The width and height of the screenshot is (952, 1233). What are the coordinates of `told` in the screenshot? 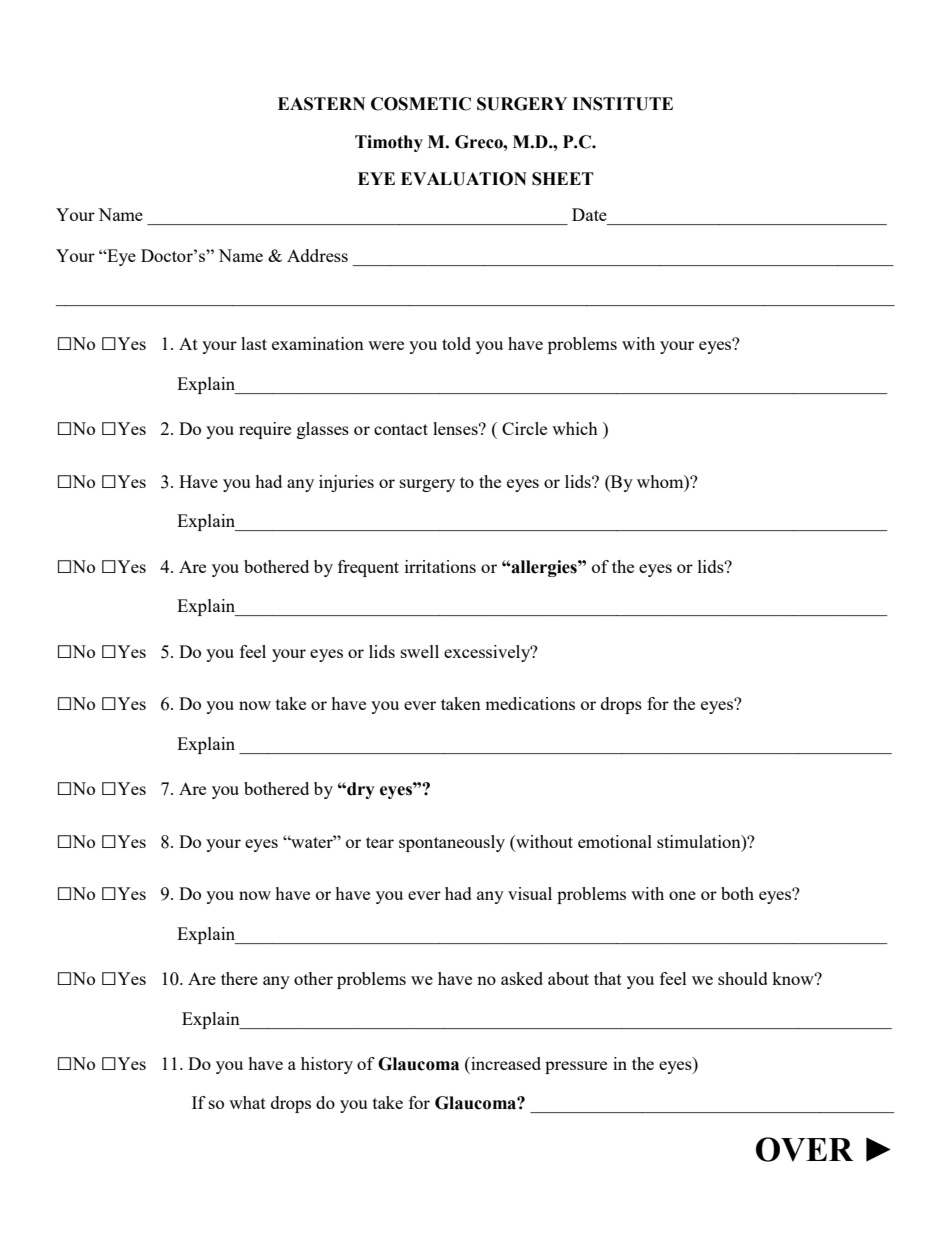 It's located at (456, 343).
